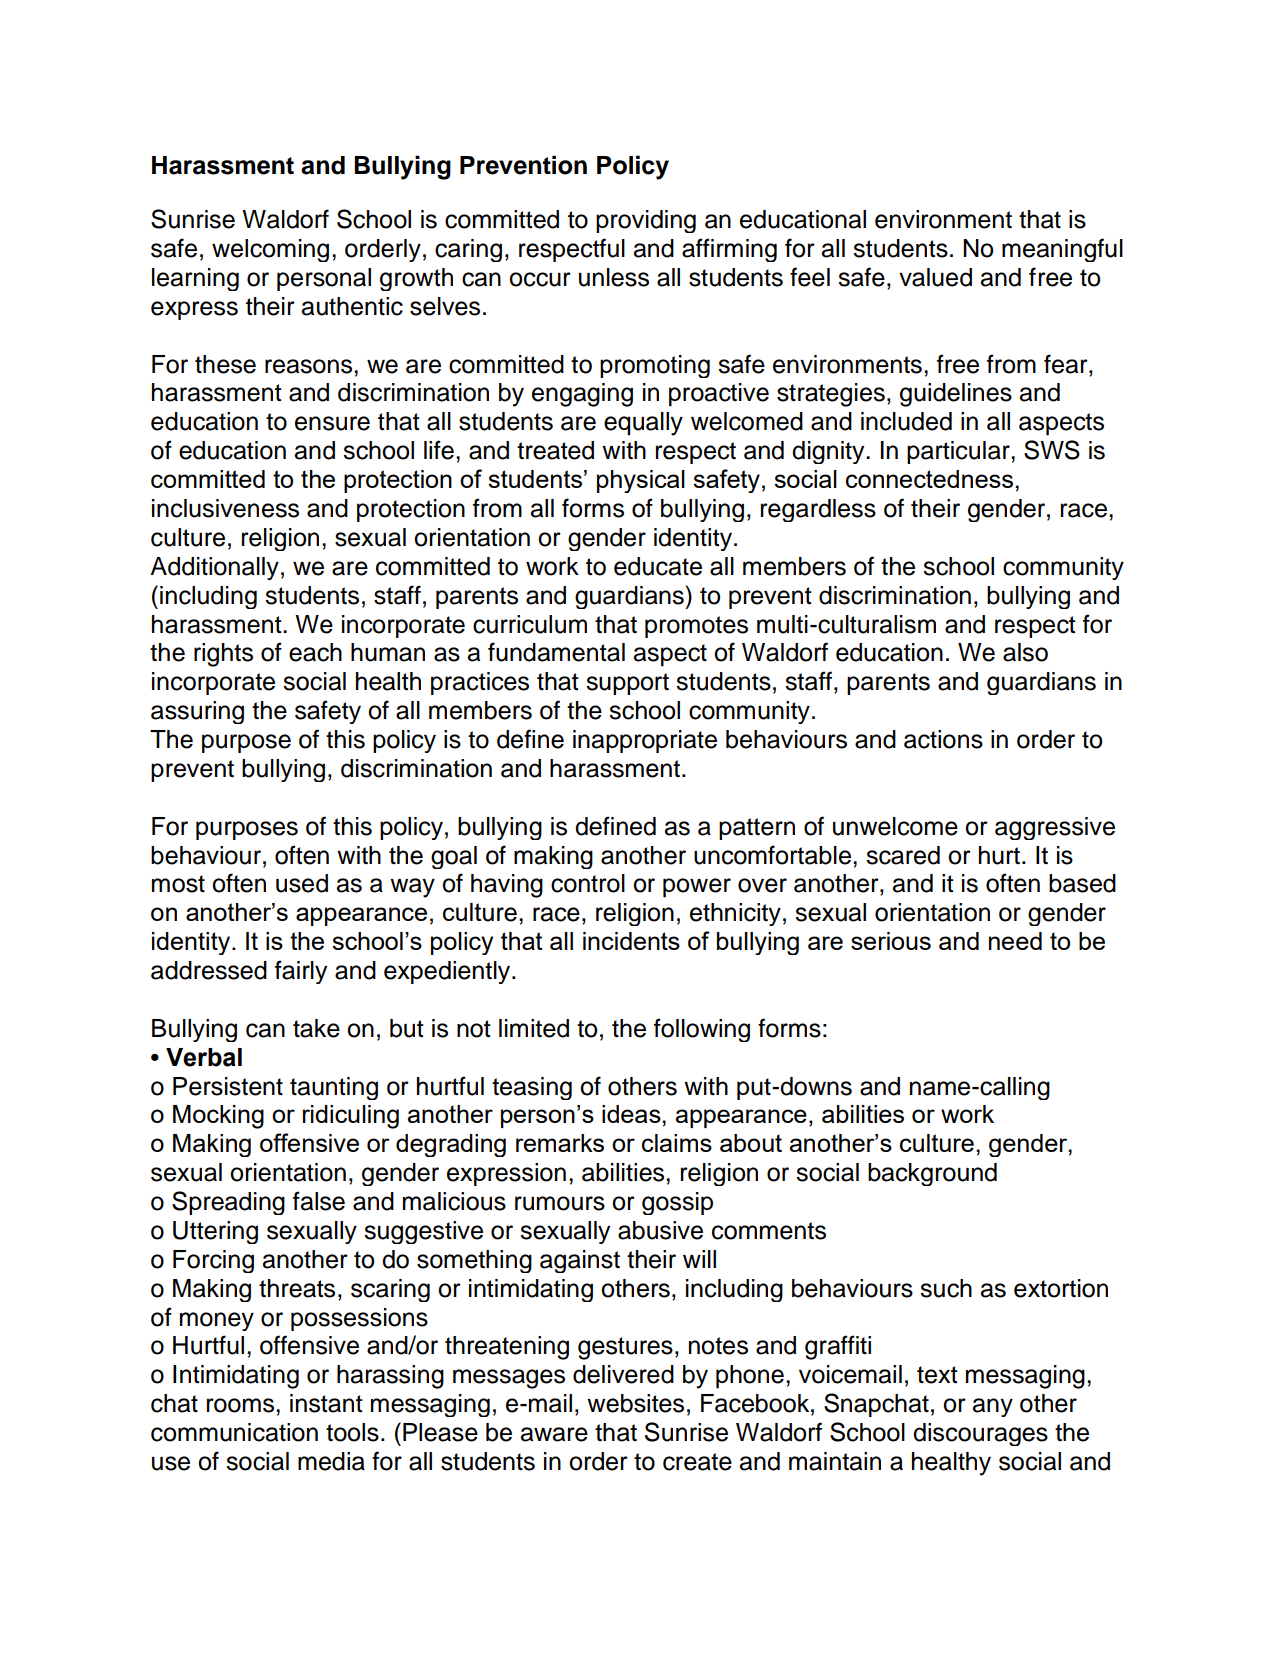  I want to click on scared, so click(903, 855).
